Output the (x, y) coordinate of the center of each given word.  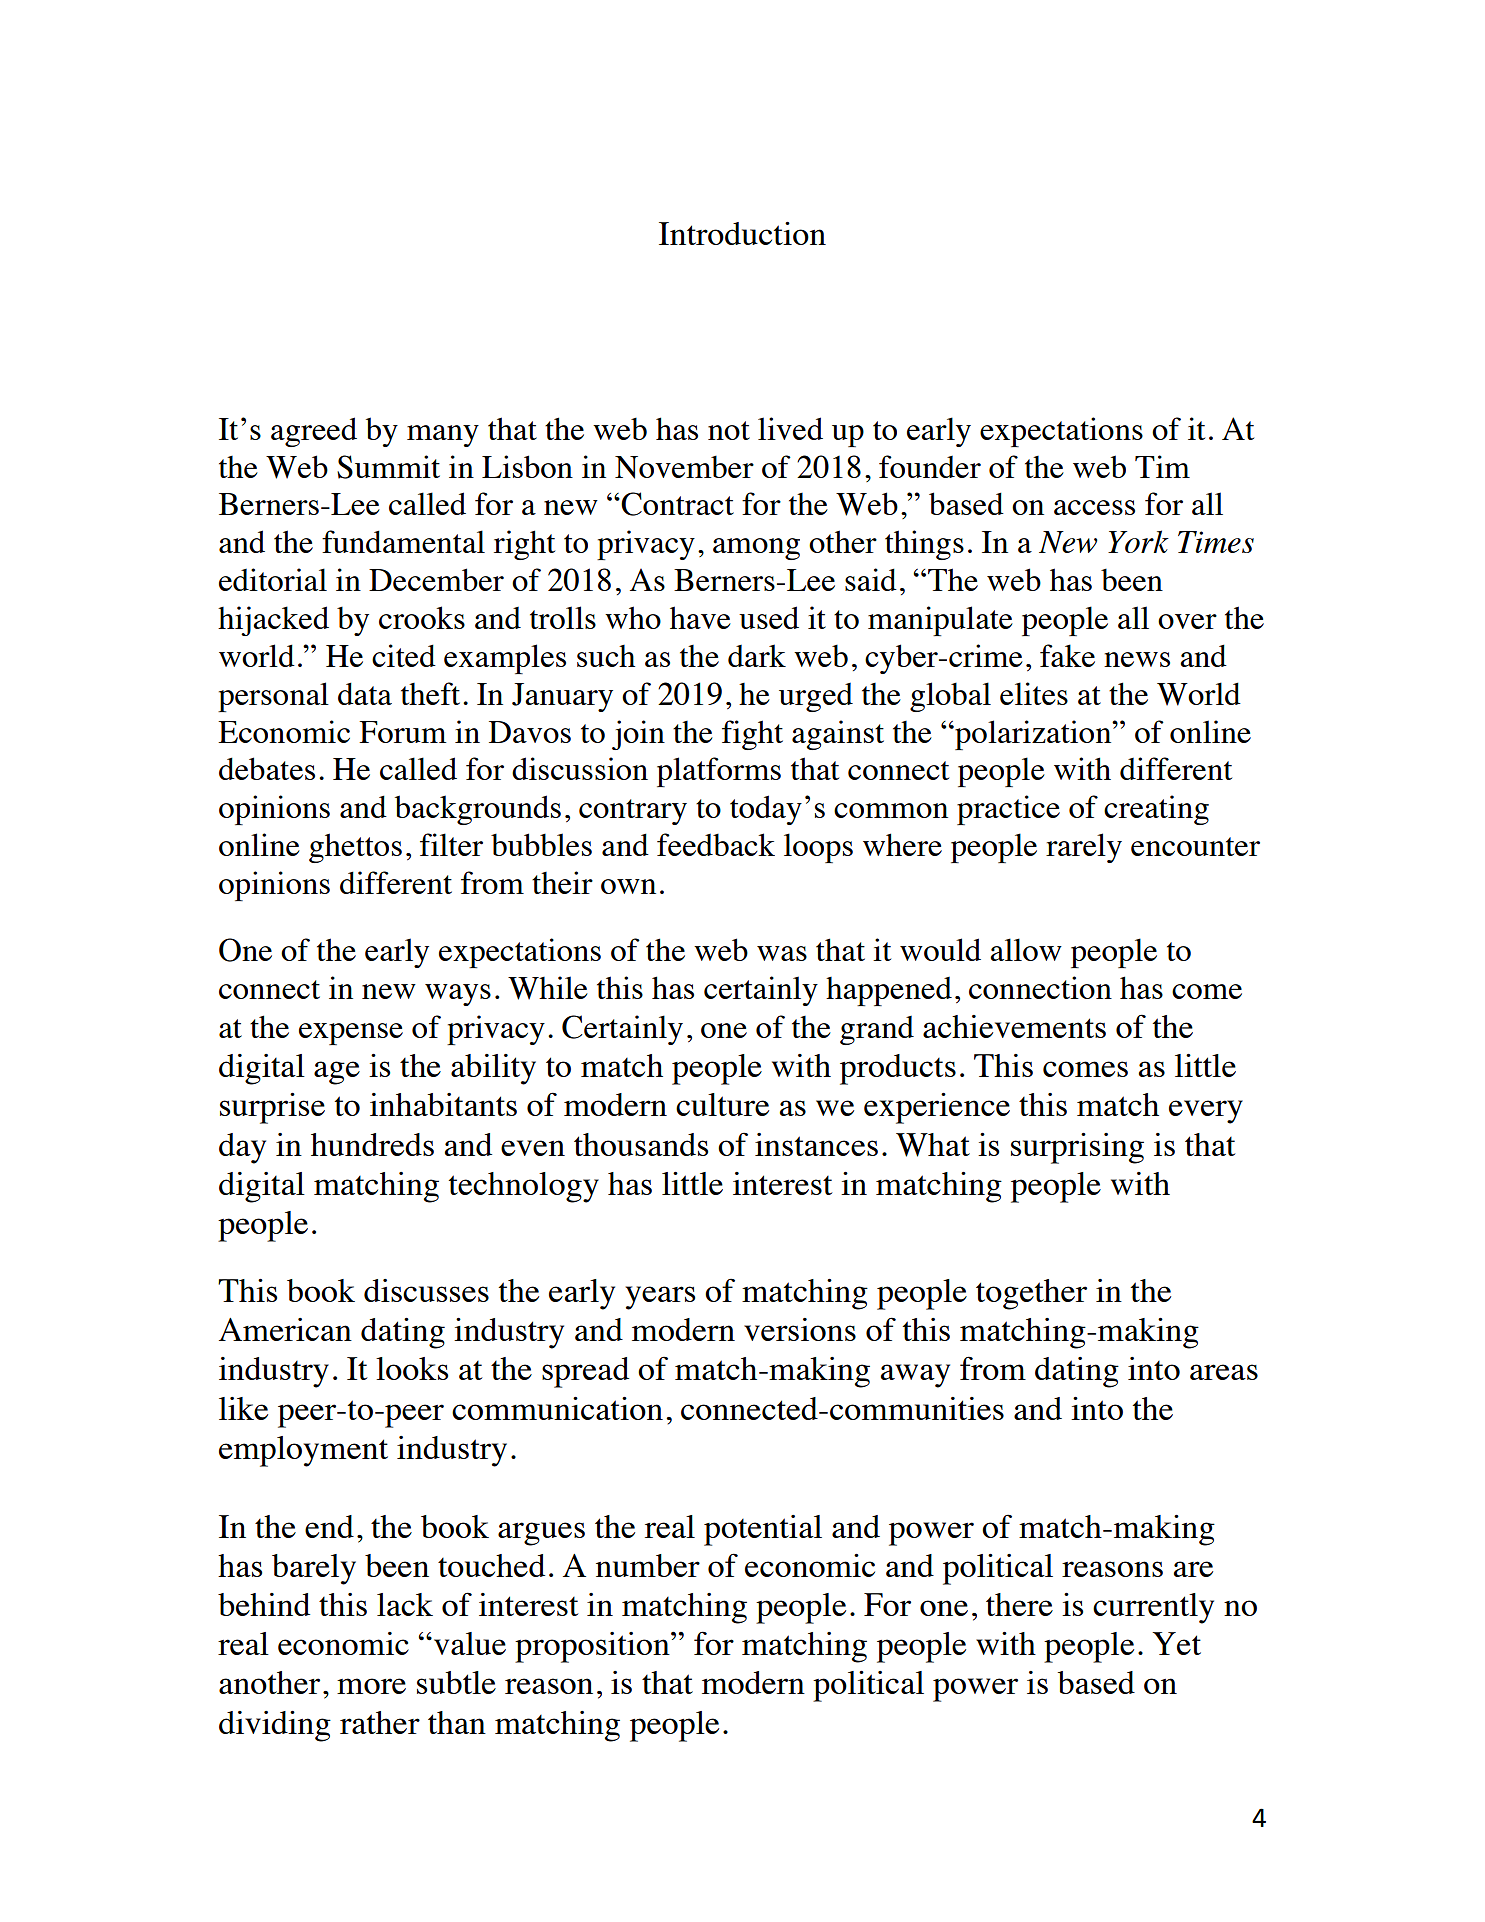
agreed (314, 432)
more (371, 1686)
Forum (402, 732)
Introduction (742, 233)
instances (816, 1144)
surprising (1077, 1148)
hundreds (372, 1144)
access (1094, 507)
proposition (593, 1647)
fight (752, 735)
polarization (1033, 735)
